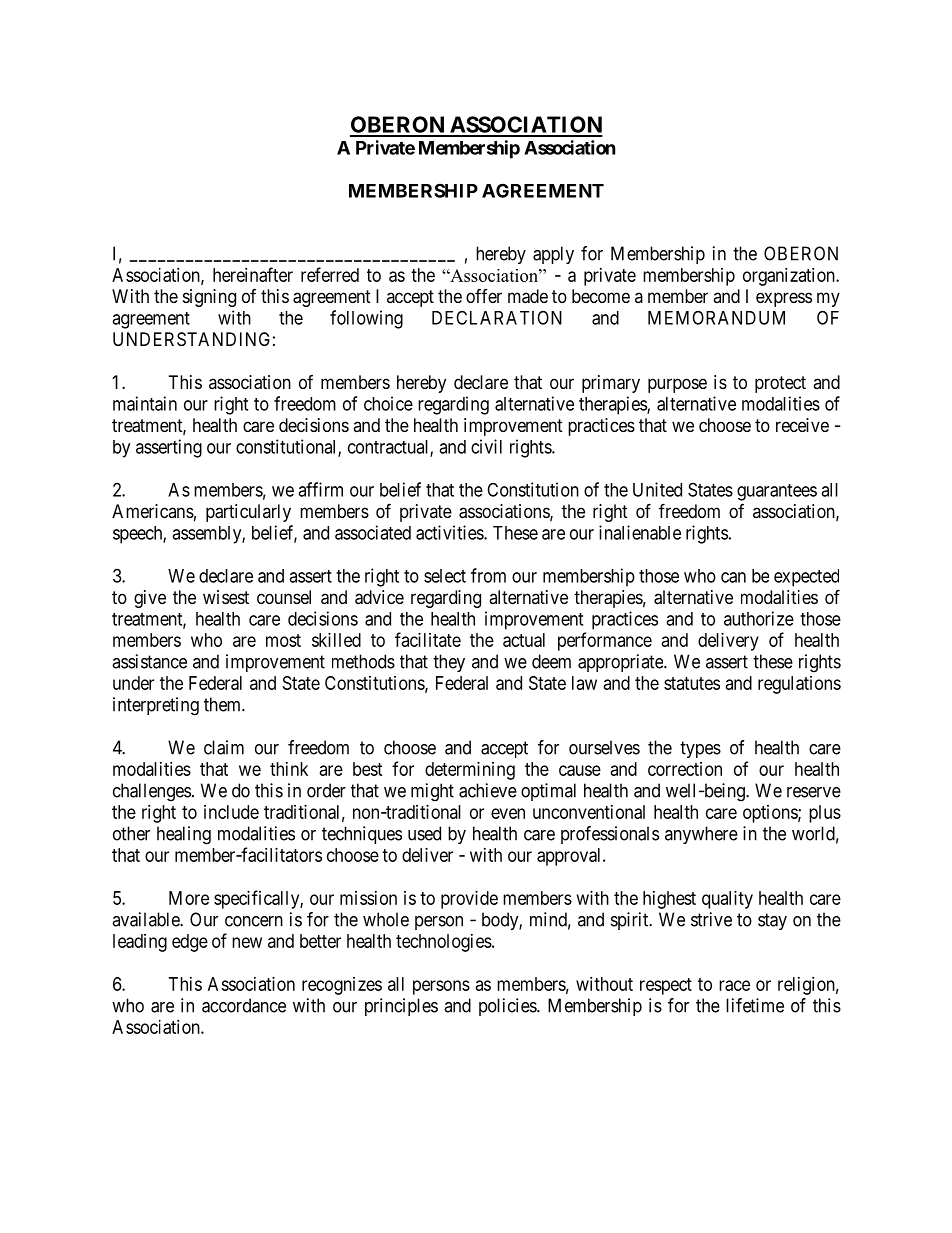 The height and width of the screenshot is (1233, 952). What do you see at coordinates (484, 296) in the screenshot?
I see `offer` at bounding box center [484, 296].
